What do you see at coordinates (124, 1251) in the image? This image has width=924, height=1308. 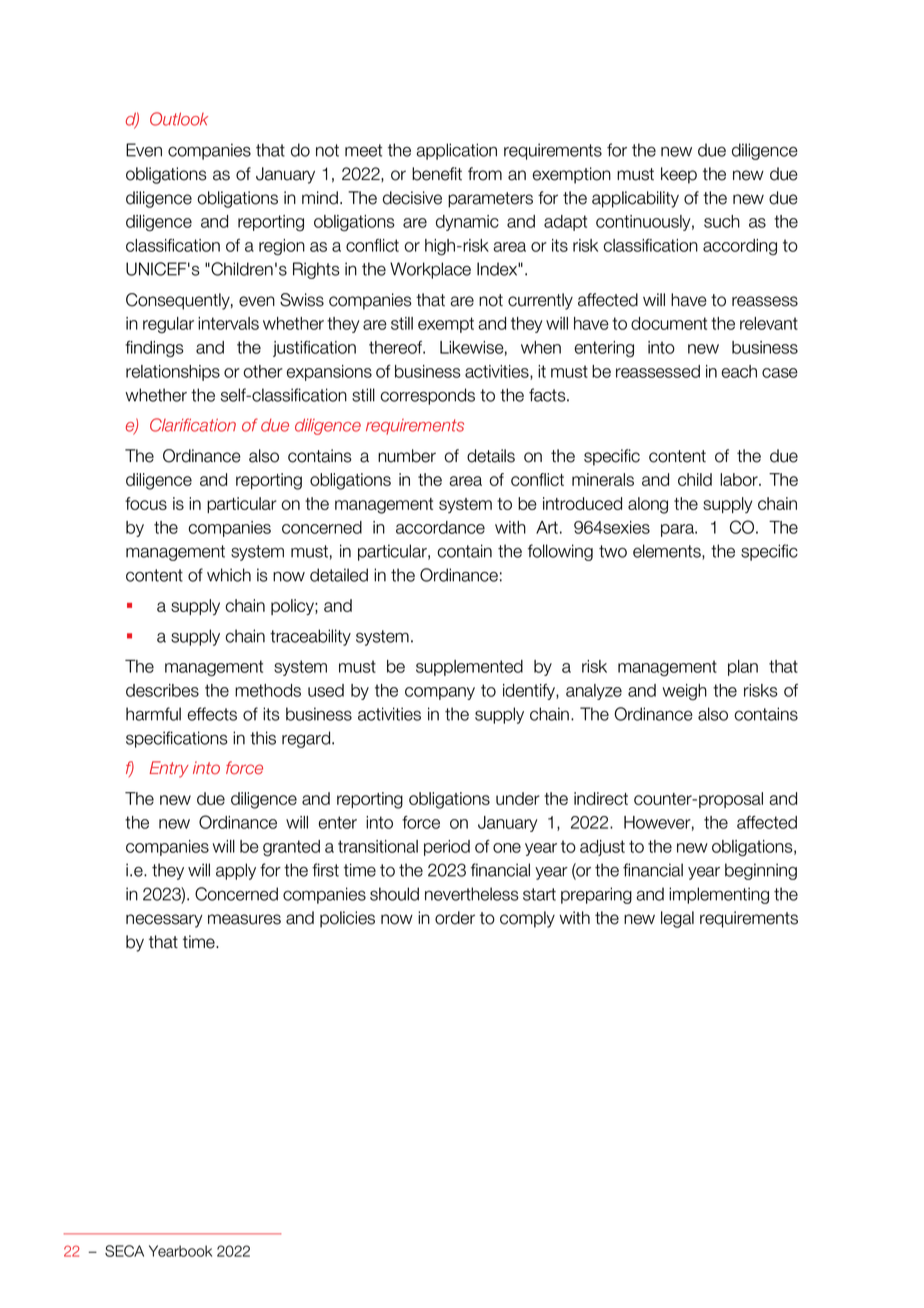 I see `SECA` at bounding box center [124, 1251].
